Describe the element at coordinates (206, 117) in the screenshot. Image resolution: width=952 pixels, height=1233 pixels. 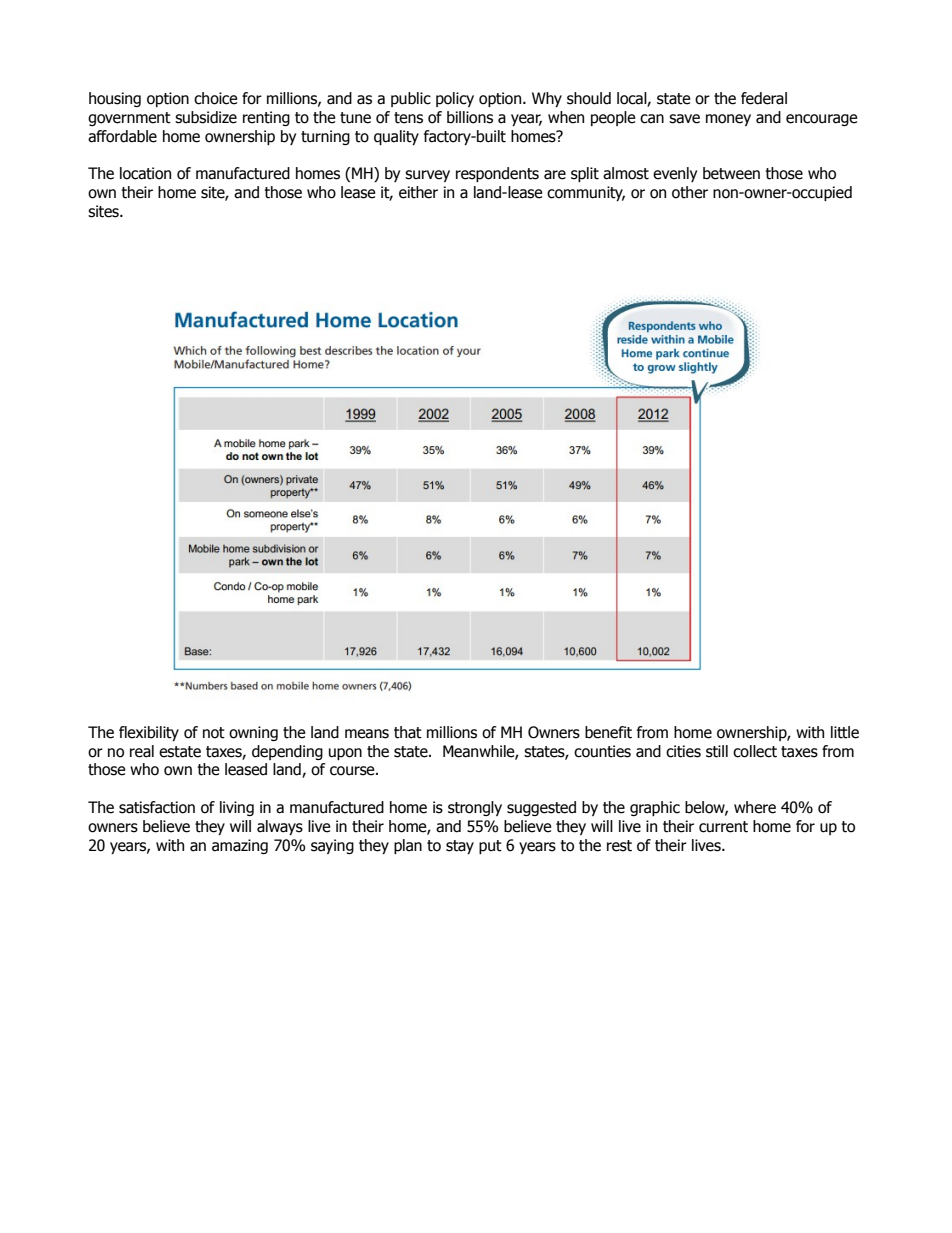
I see `subsidize` at that location.
